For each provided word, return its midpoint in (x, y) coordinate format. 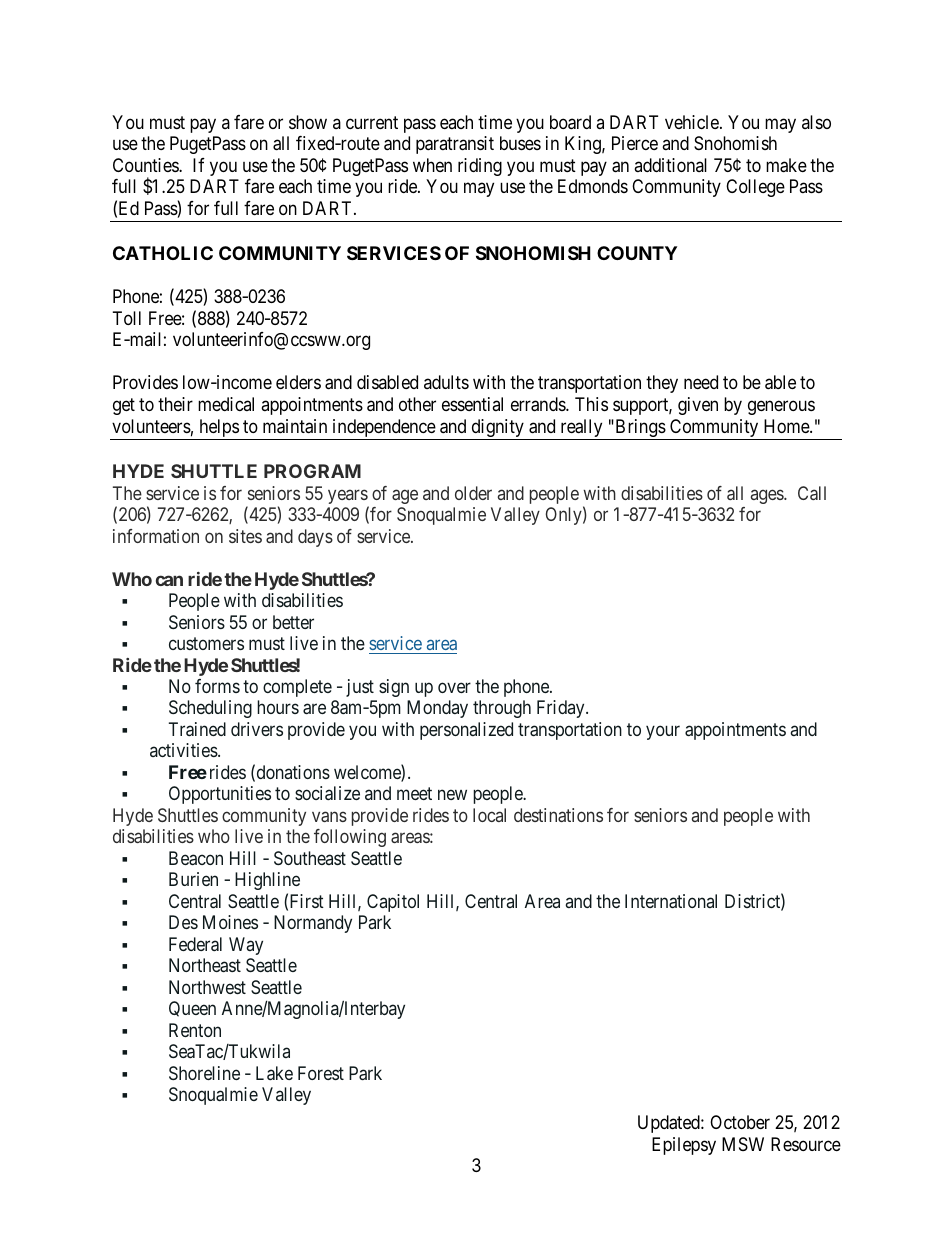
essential (472, 404)
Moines (230, 922)
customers (206, 643)
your (663, 732)
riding (480, 167)
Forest (321, 1073)
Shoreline (204, 1073)
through (502, 709)
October (740, 1122)
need (701, 382)
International (671, 901)
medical (226, 404)
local (489, 815)
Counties (146, 165)
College (755, 188)
